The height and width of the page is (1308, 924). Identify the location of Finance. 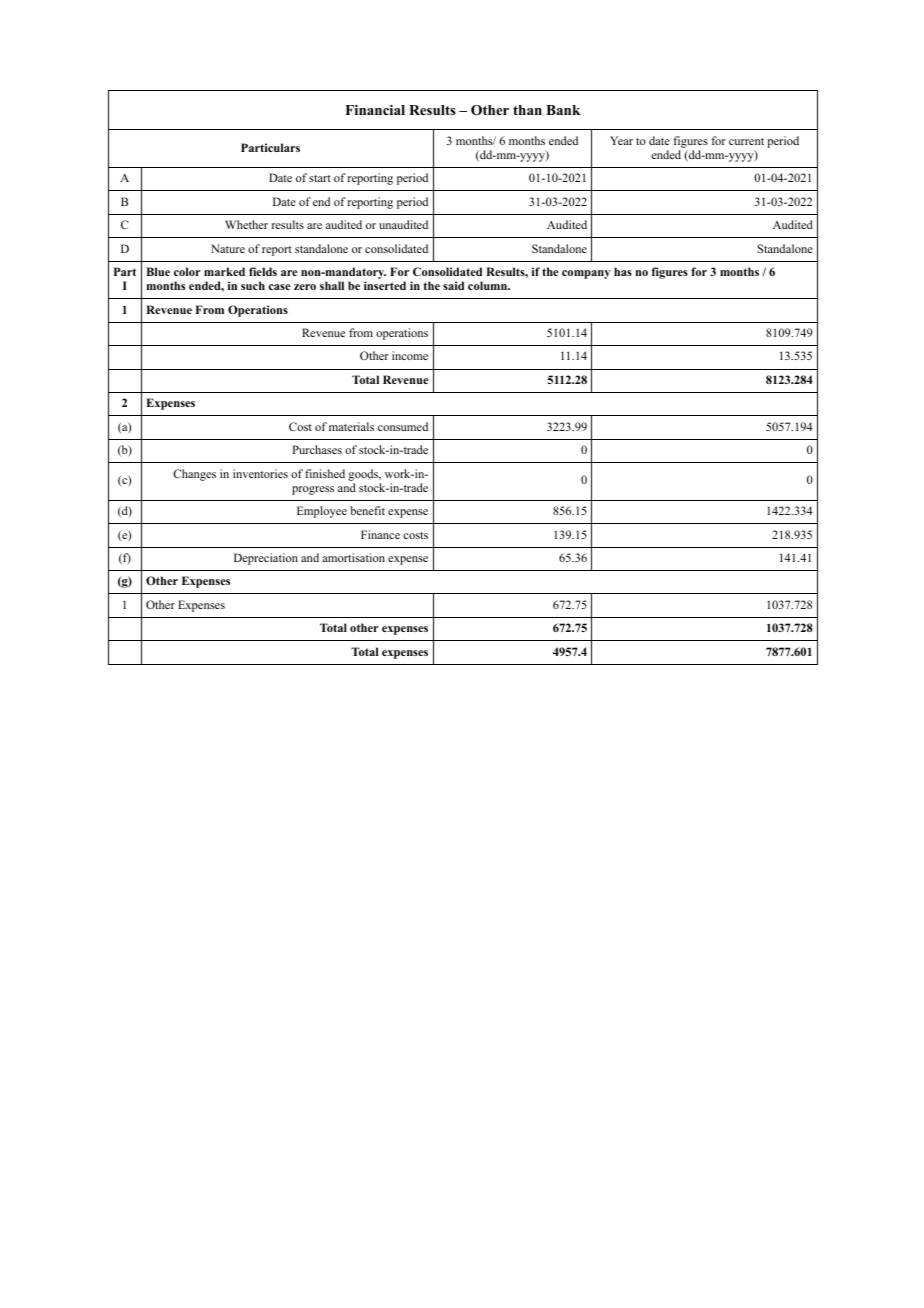
(380, 534).
